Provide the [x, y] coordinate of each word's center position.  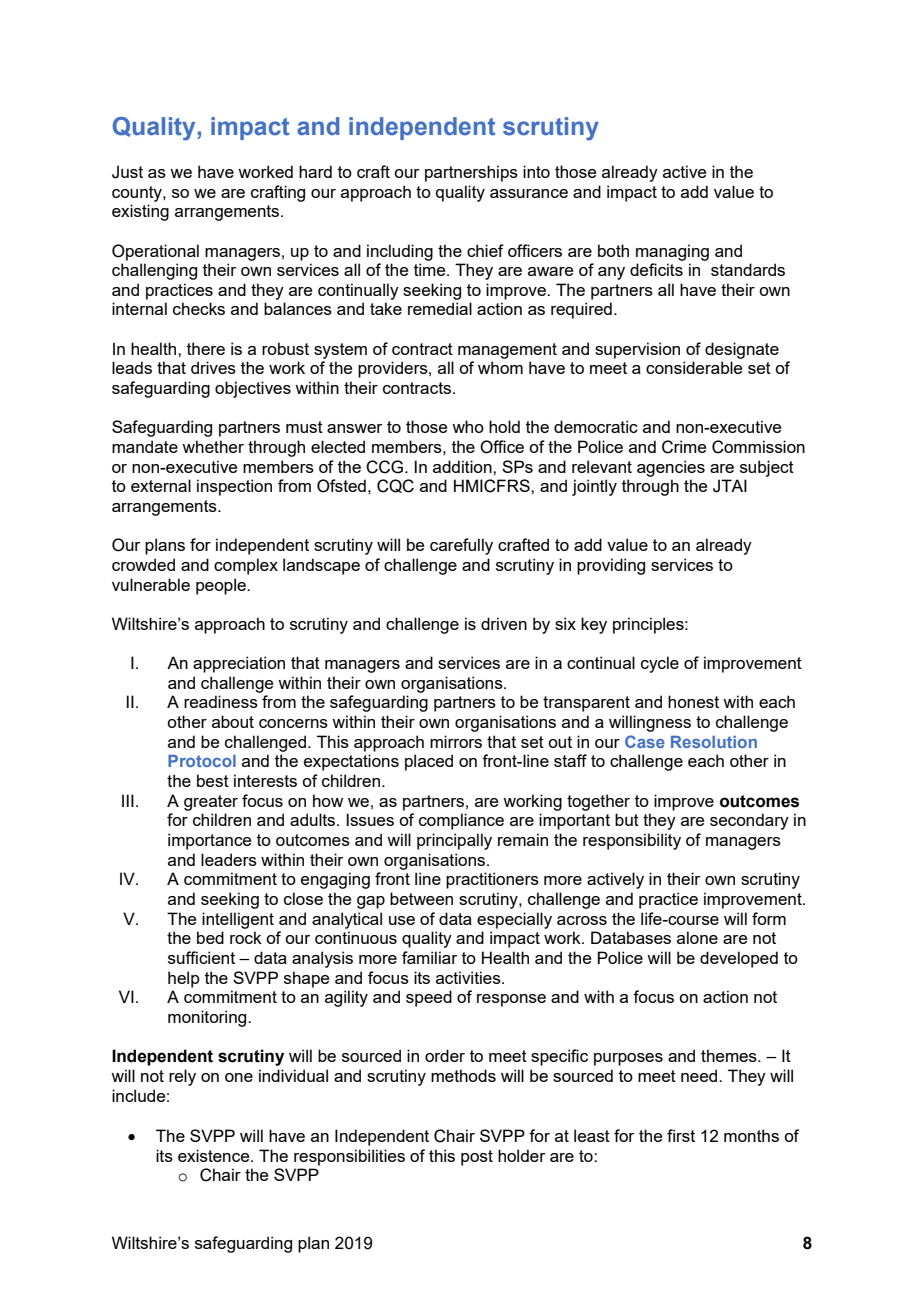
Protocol [202, 761]
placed [429, 762]
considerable [694, 367]
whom [500, 367]
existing [140, 212]
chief [485, 250]
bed [210, 937]
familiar [429, 957]
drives [213, 367]
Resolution [714, 742]
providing [611, 566]
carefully [461, 546]
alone [697, 937]
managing [672, 252]
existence [215, 1155]
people [222, 586]
